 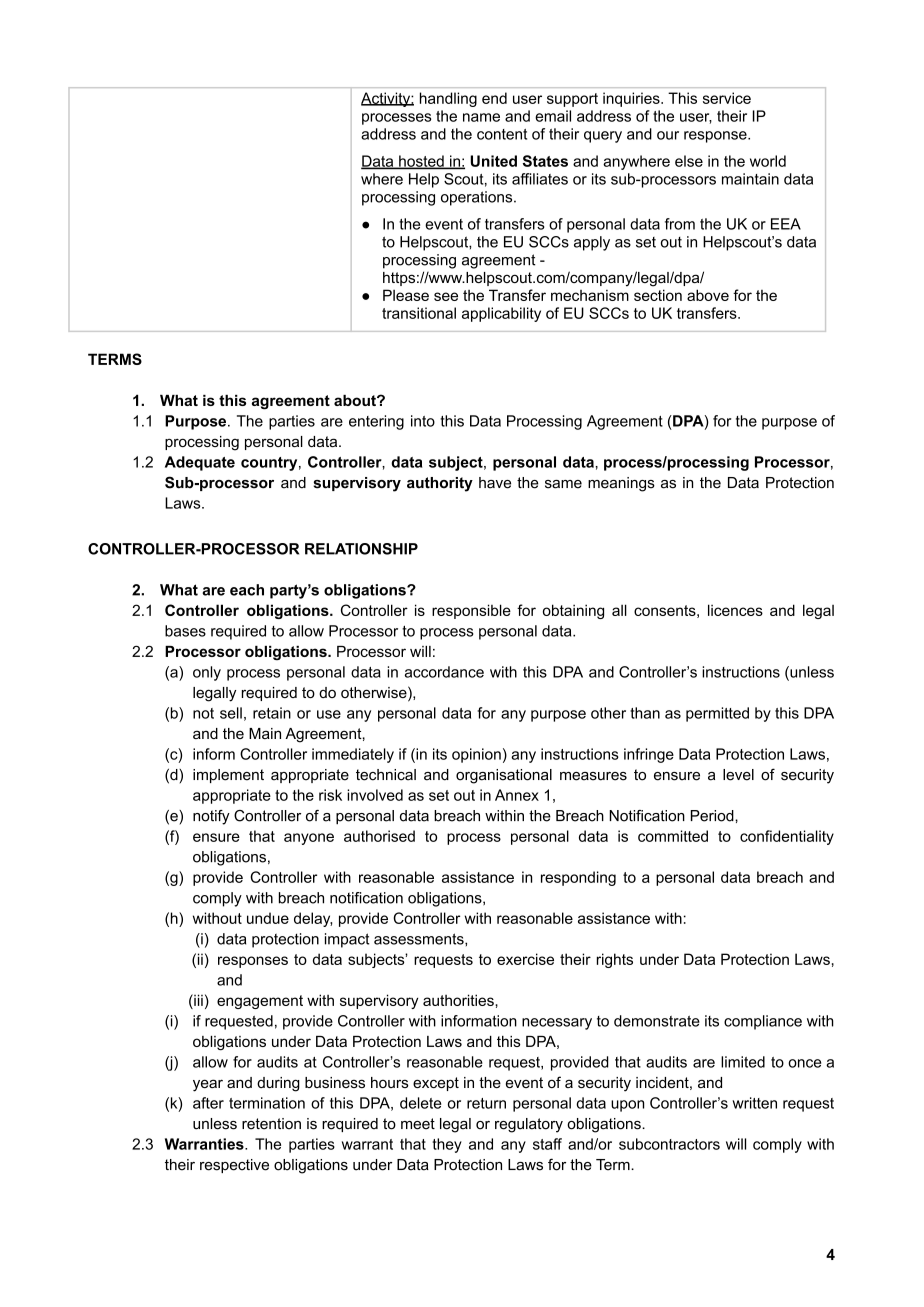 What do you see at coordinates (754, 1103) in the document?
I see `written` at bounding box center [754, 1103].
